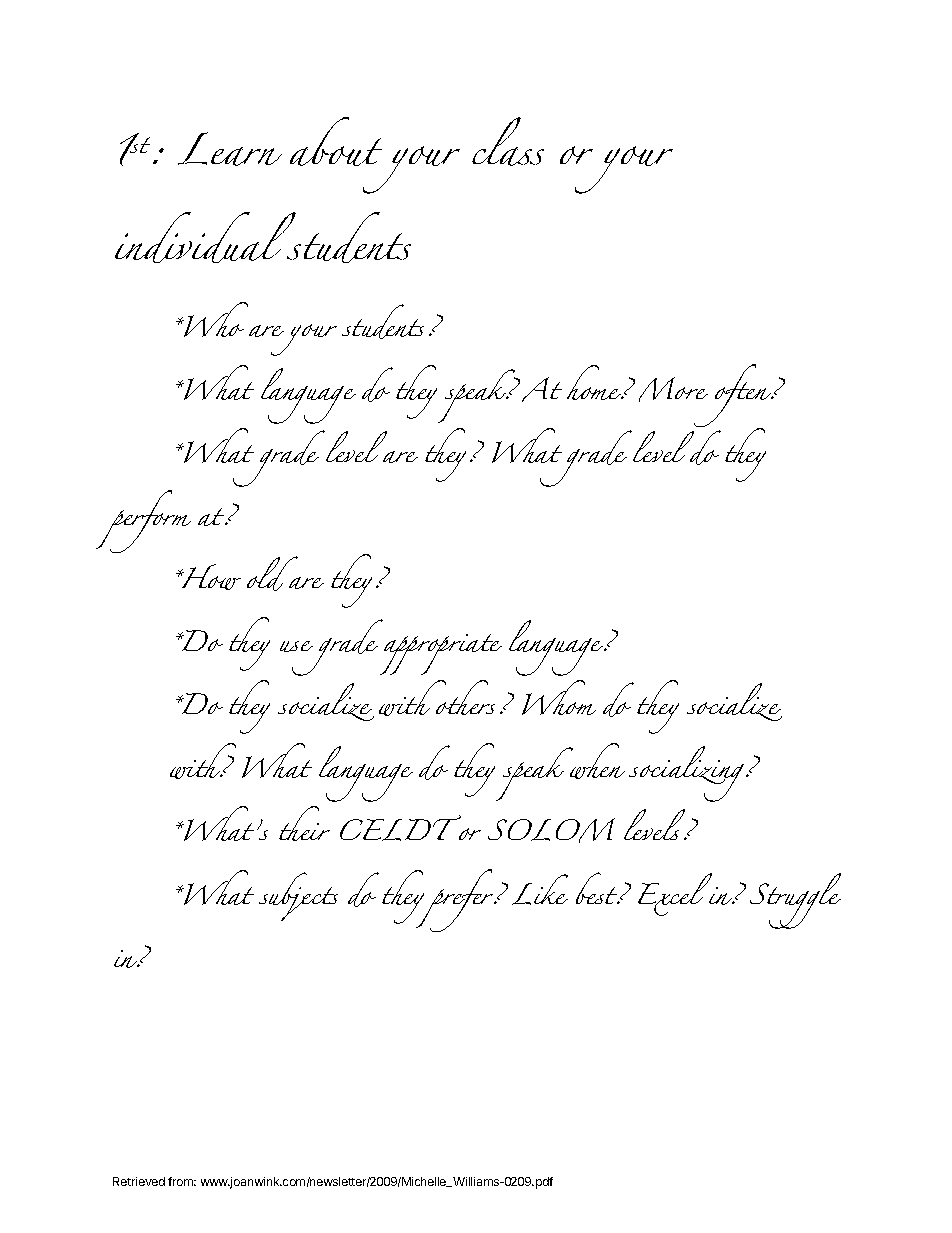  Describe the element at coordinates (139, 1181) in the screenshot. I see `Retrieved` at that location.
